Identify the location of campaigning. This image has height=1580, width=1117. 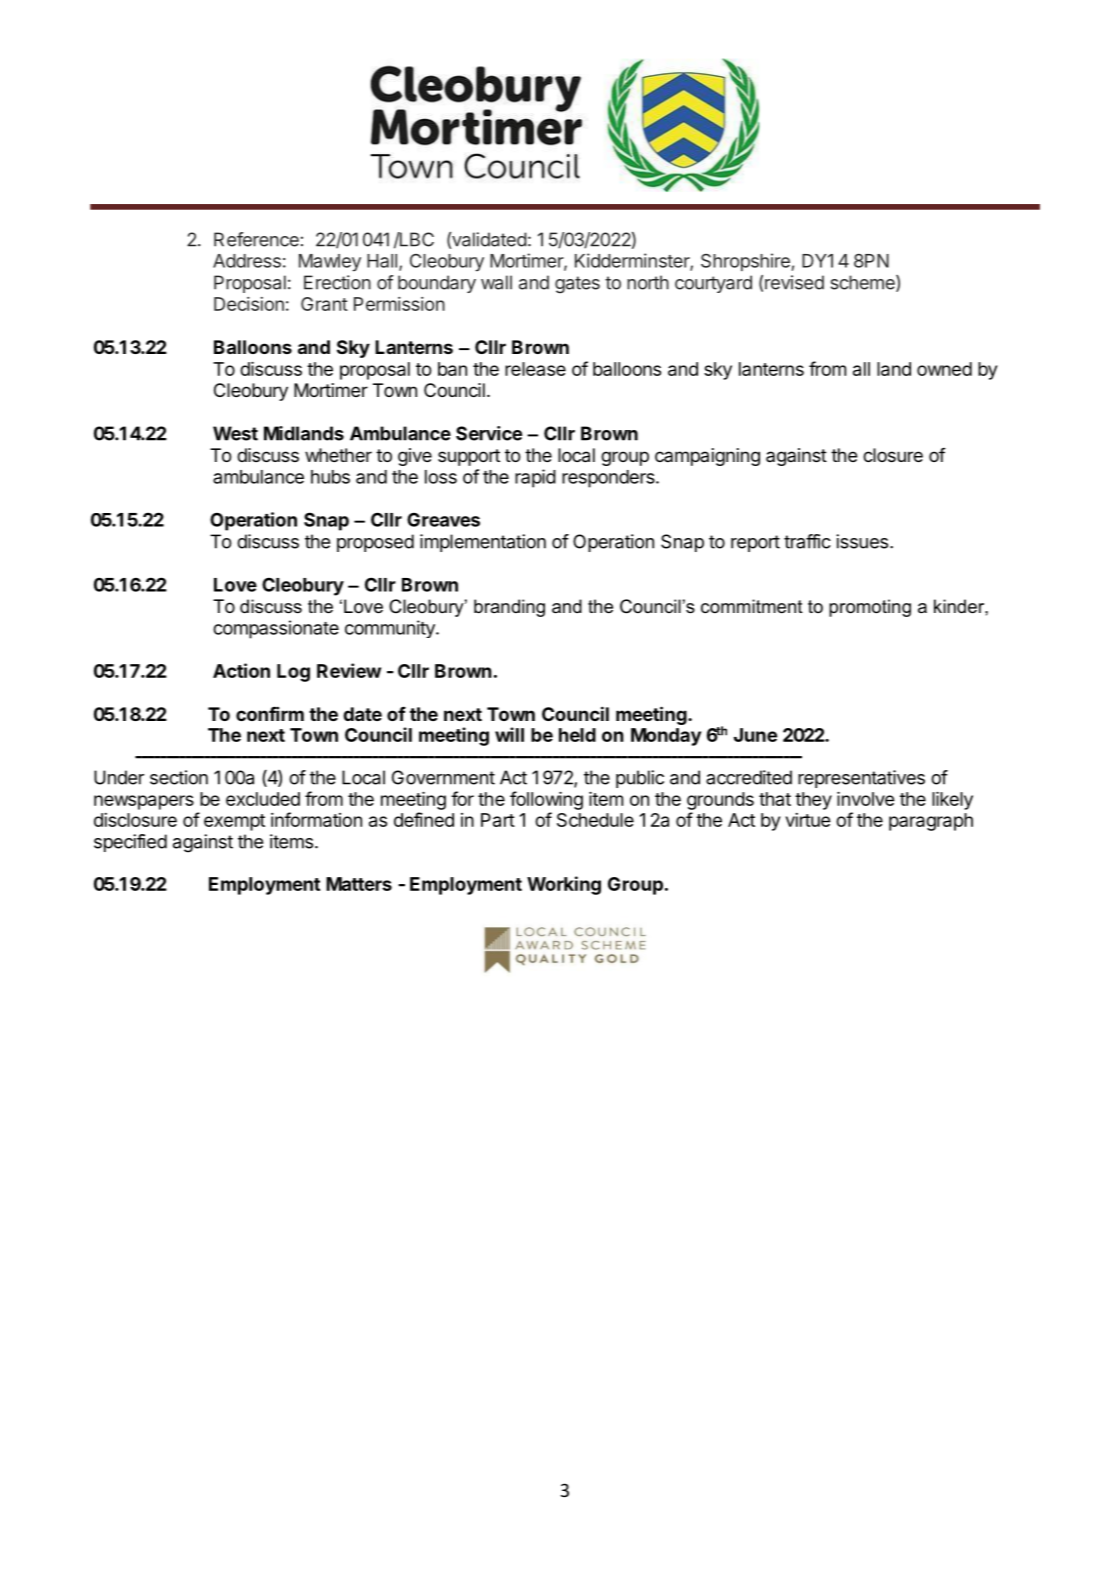
(707, 457).
